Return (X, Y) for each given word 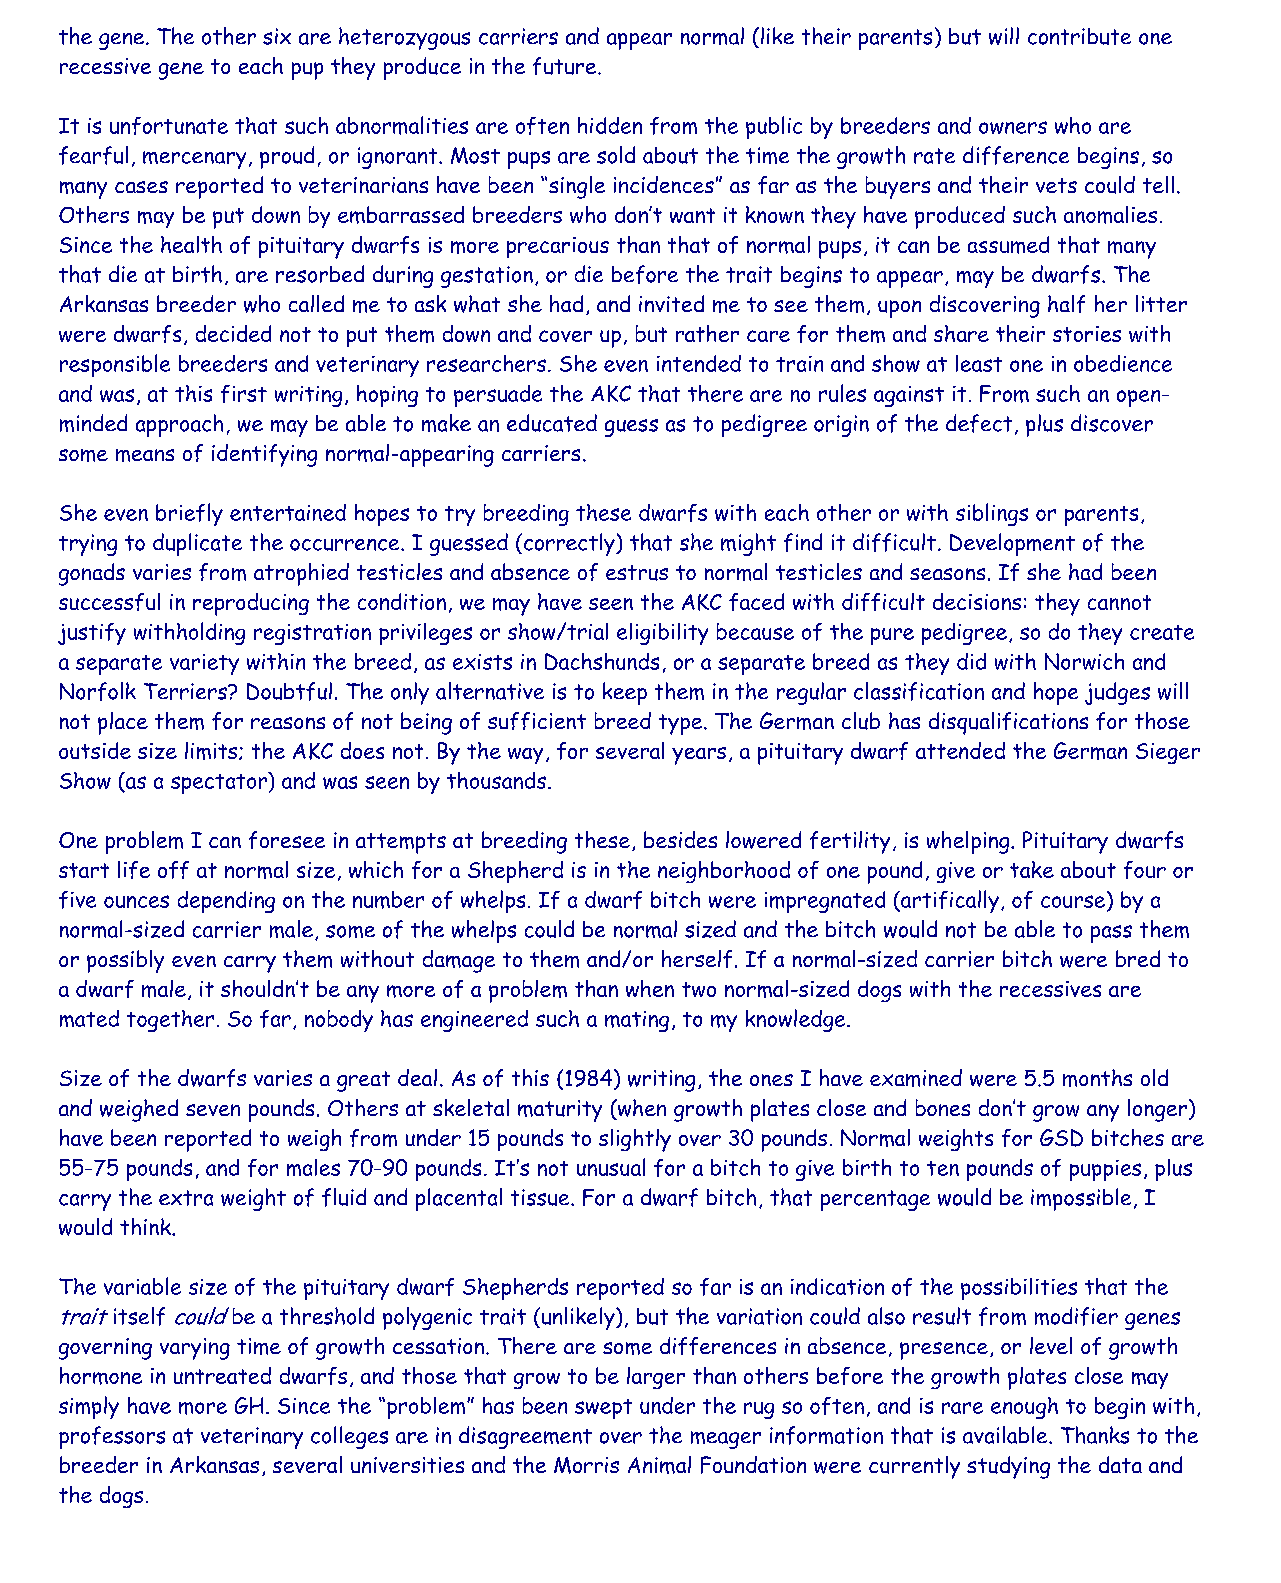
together (170, 1021)
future (566, 66)
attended (960, 750)
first (244, 394)
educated (552, 423)
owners (1013, 127)
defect (979, 423)
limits (212, 751)
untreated (222, 1375)
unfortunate (169, 126)
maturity (560, 1111)
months (1097, 1078)
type (680, 724)
